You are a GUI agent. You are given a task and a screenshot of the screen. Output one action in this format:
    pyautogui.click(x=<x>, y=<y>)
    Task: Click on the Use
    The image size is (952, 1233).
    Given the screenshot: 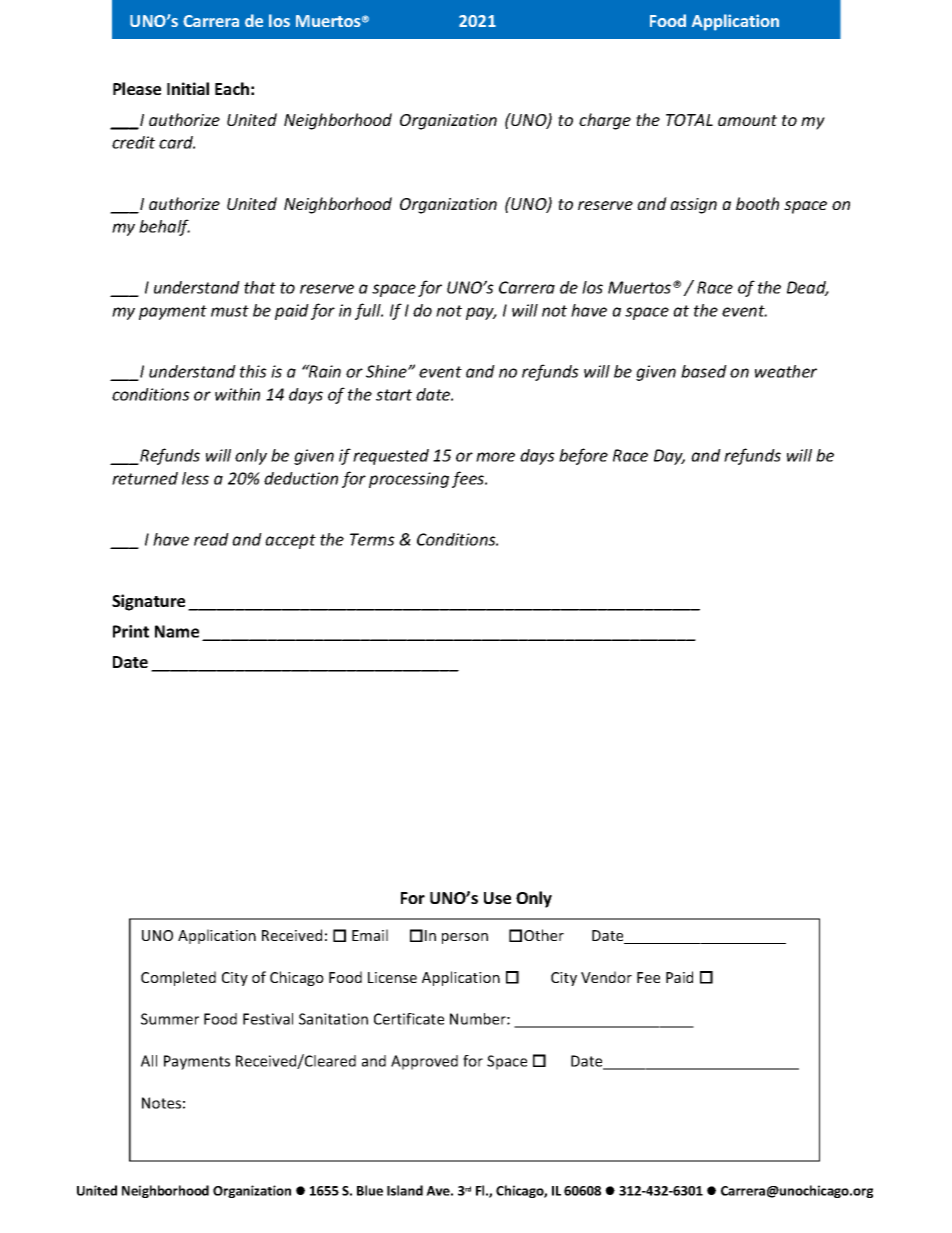 What is the action you would take?
    pyautogui.click(x=497, y=898)
